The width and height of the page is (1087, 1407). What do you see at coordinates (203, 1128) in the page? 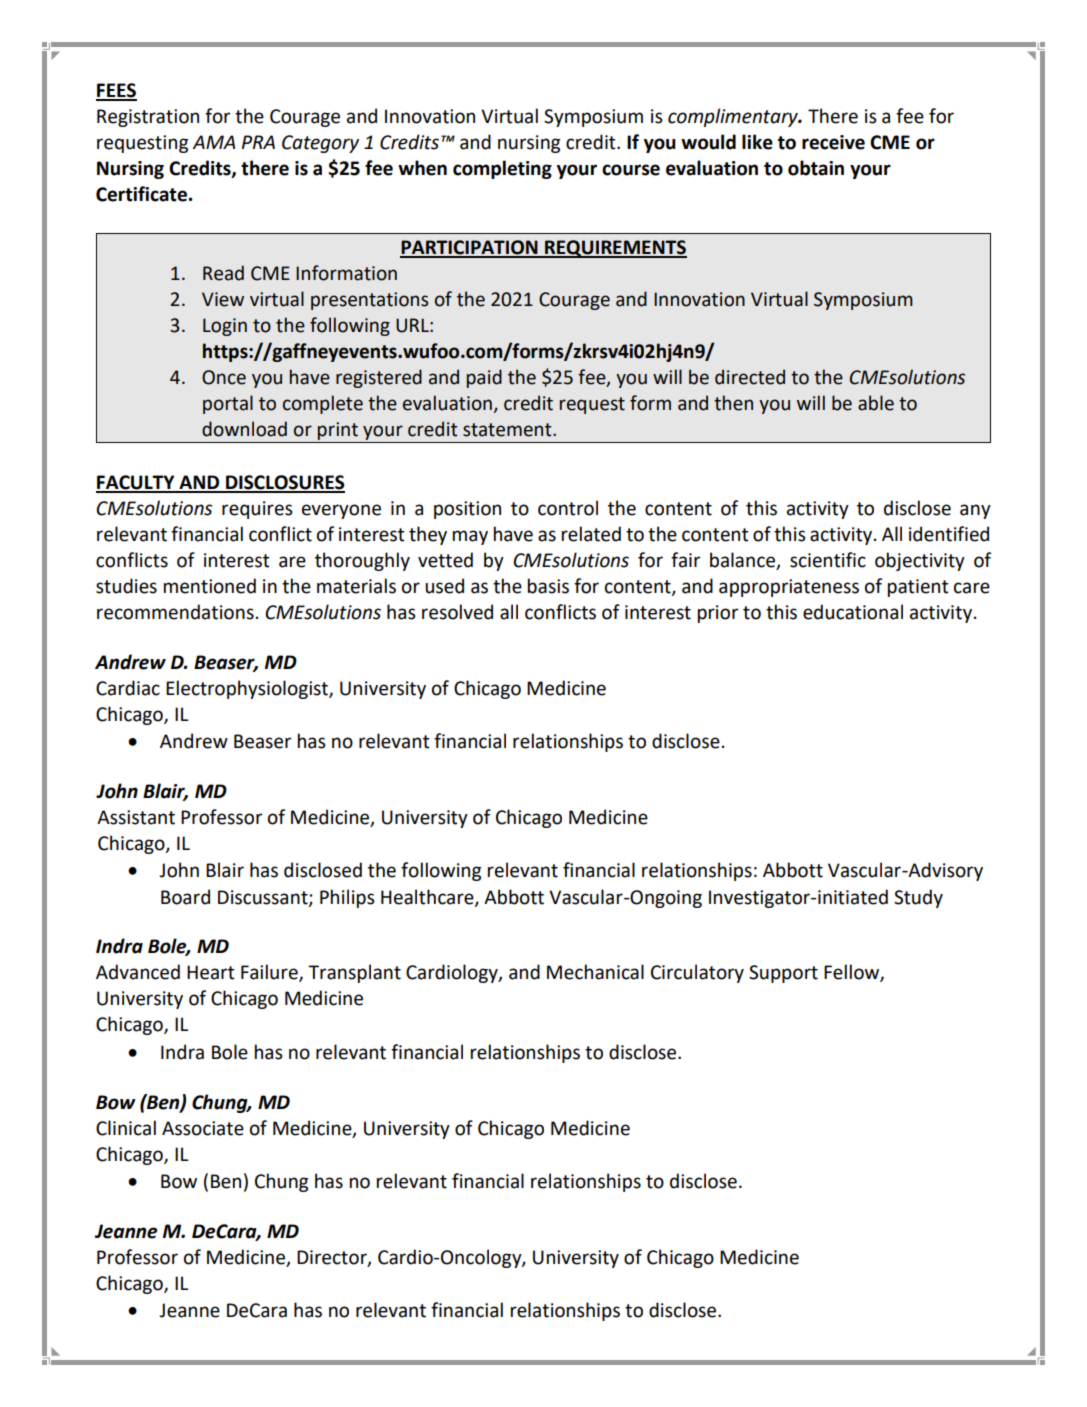
I see `Associate` at bounding box center [203, 1128].
